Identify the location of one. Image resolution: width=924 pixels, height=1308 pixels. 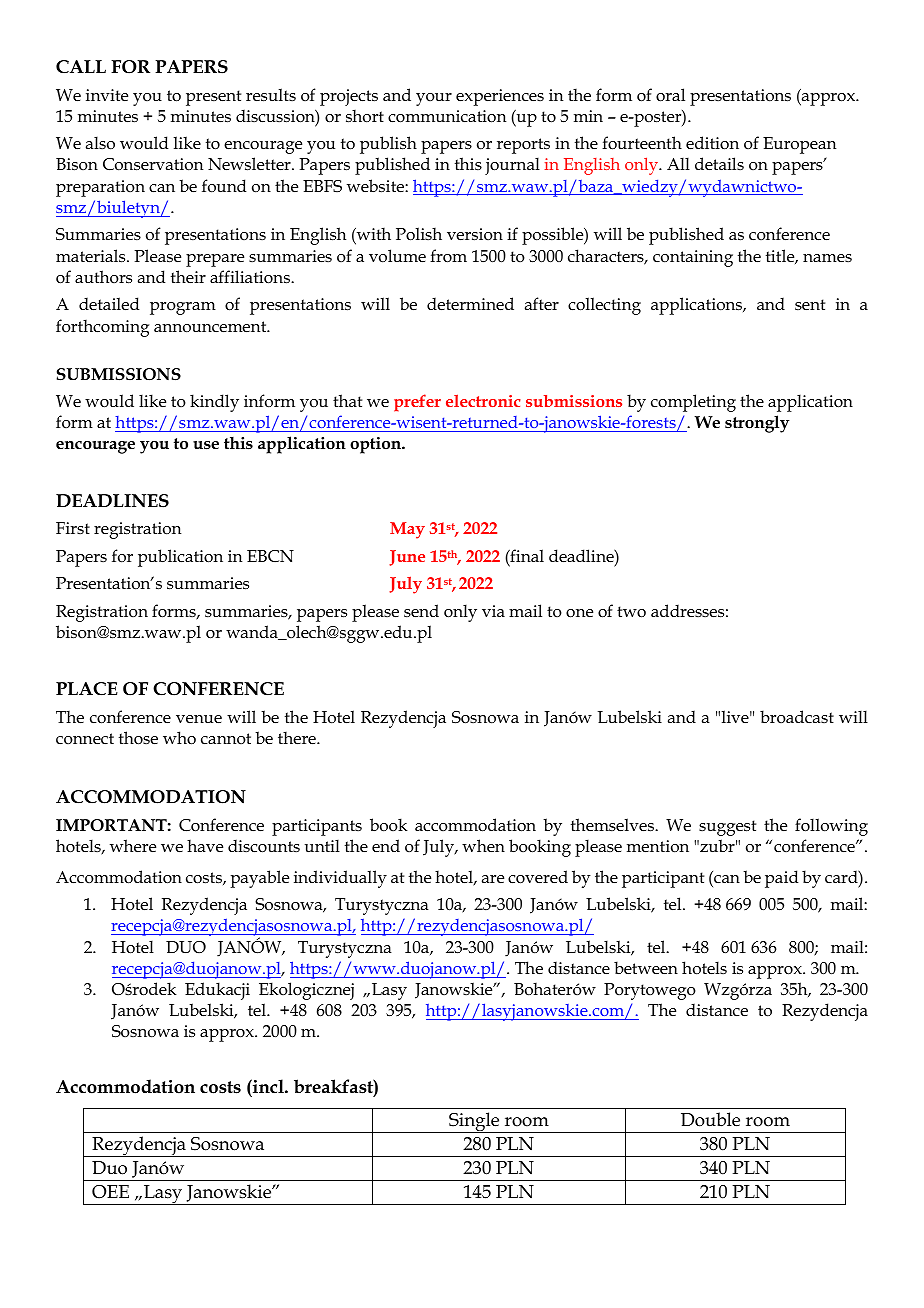
(579, 613).
